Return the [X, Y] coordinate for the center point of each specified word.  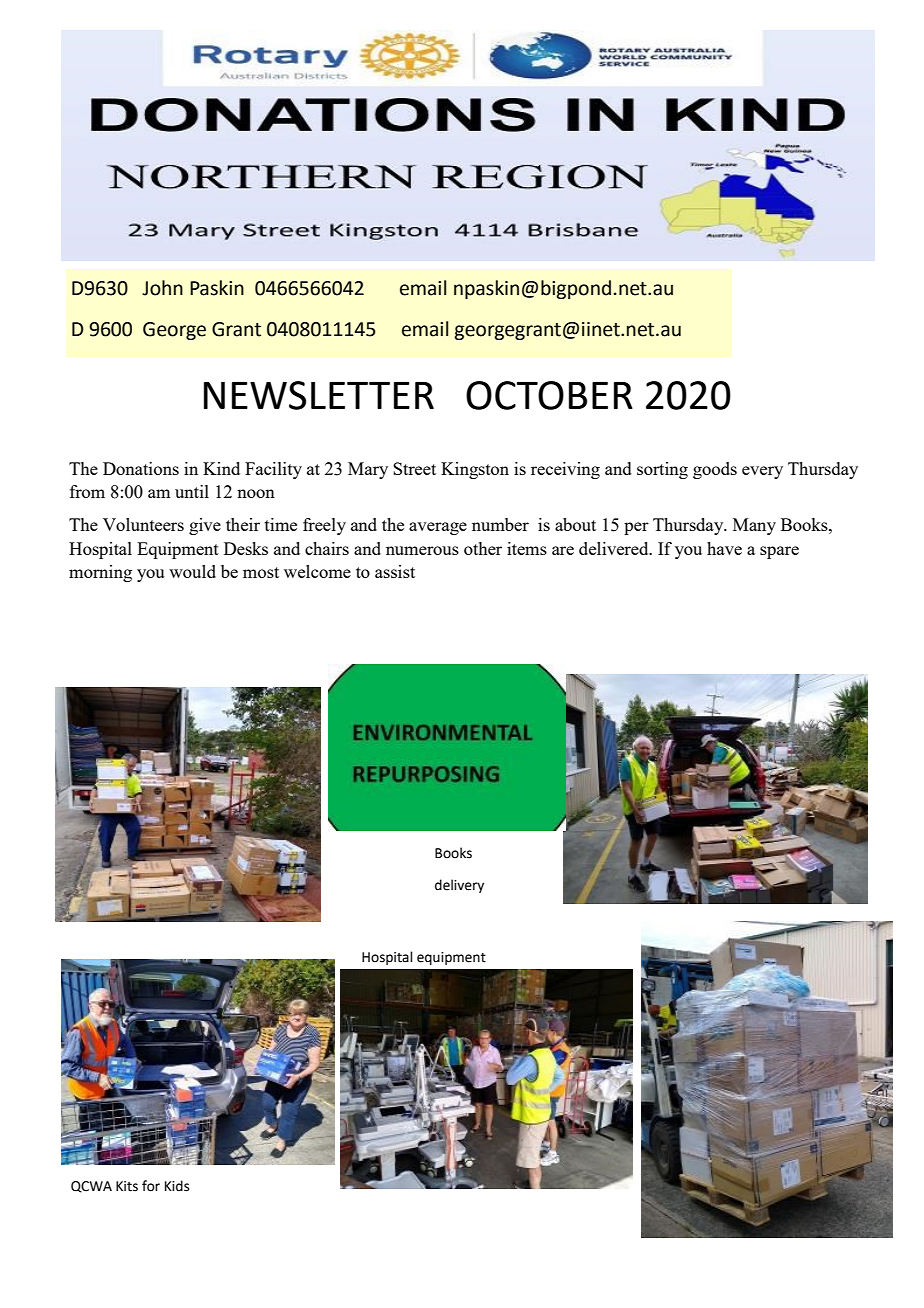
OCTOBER [549, 395]
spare [779, 552]
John [162, 288]
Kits [127, 1186]
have [724, 548]
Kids [177, 1186]
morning [100, 573]
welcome [317, 571]
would [192, 571]
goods [715, 470]
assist [395, 571]
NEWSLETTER [319, 395]
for [151, 1186]
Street [414, 468]
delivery [459, 886]
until [192, 491]
